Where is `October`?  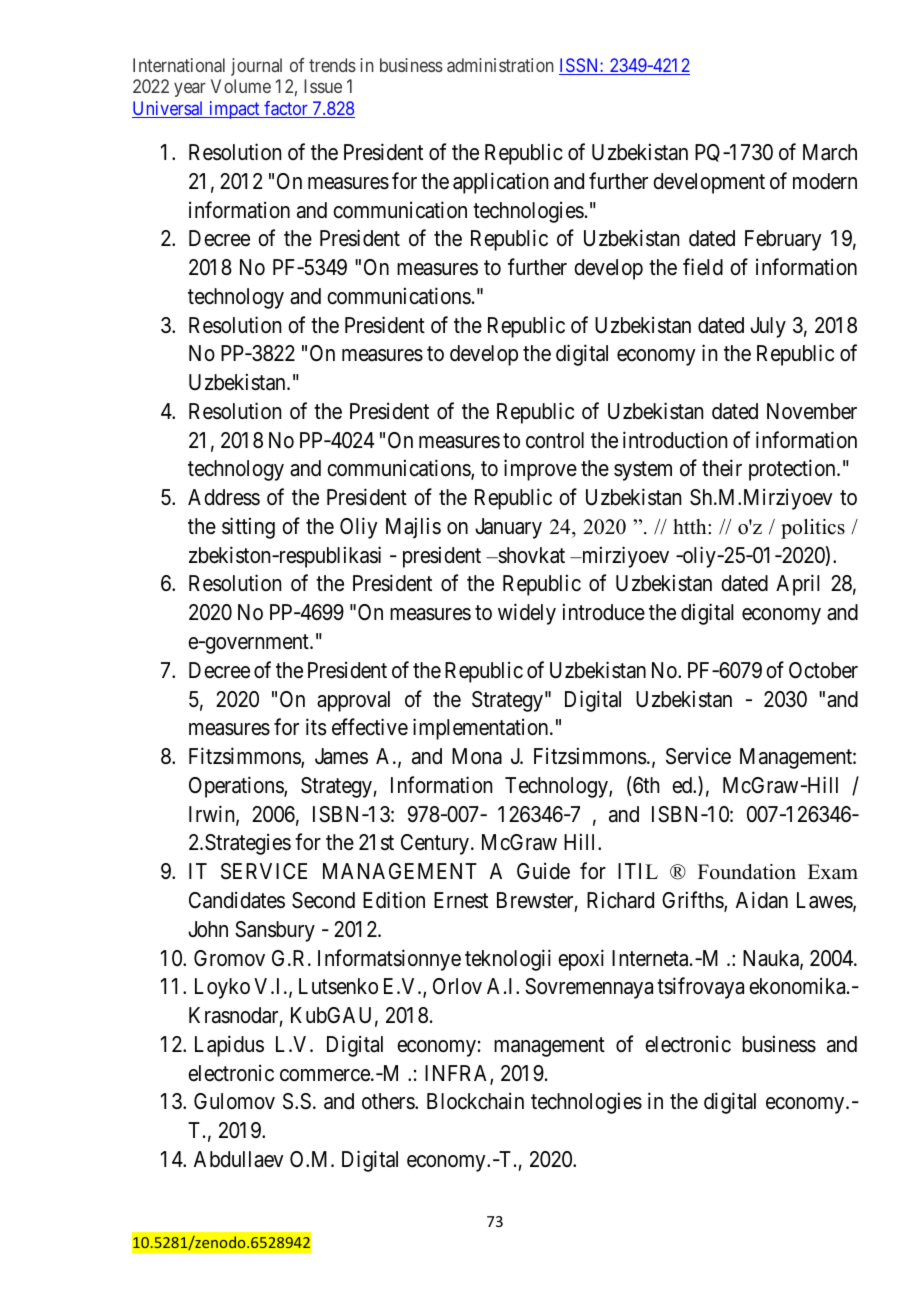 October is located at coordinates (823, 670).
